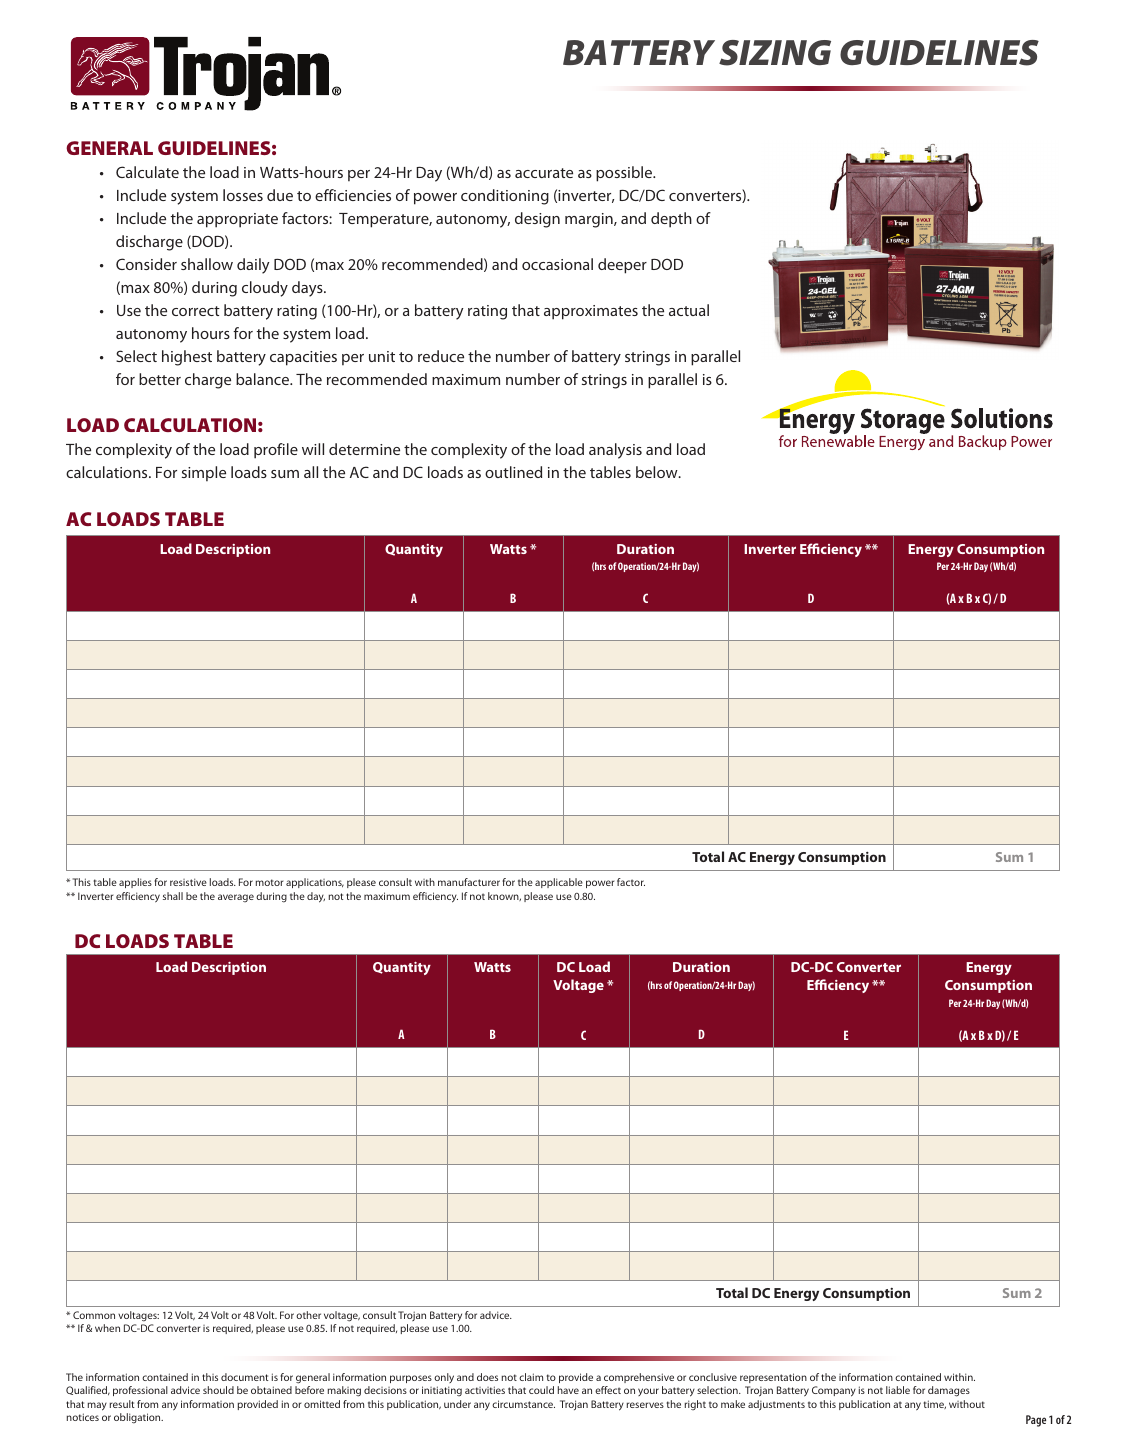  Describe the element at coordinates (658, 472) in the image. I see `below` at that location.
